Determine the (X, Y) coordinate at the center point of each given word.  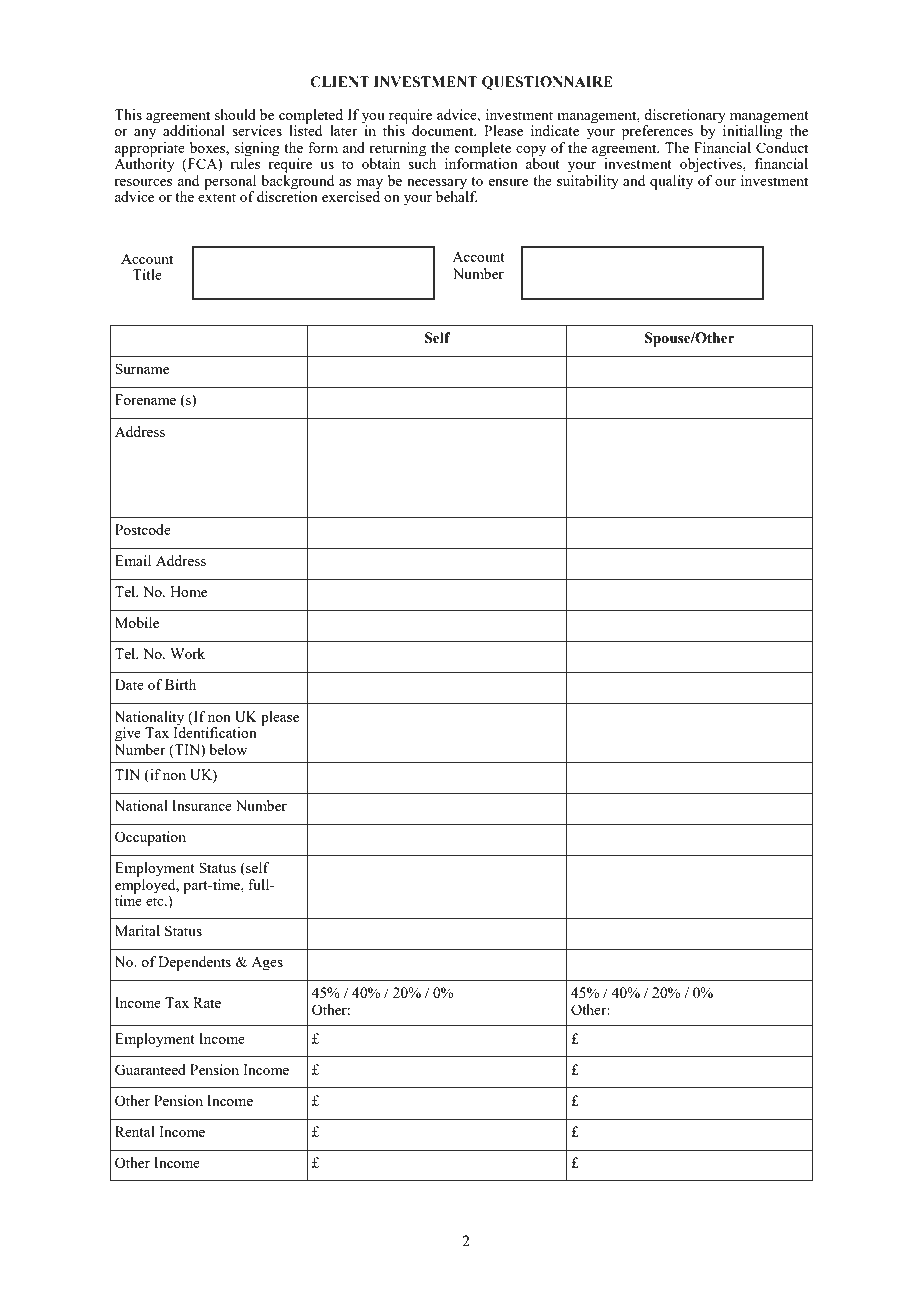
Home (188, 591)
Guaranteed (150, 1069)
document (444, 130)
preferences (657, 132)
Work (187, 653)
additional (194, 130)
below (228, 749)
